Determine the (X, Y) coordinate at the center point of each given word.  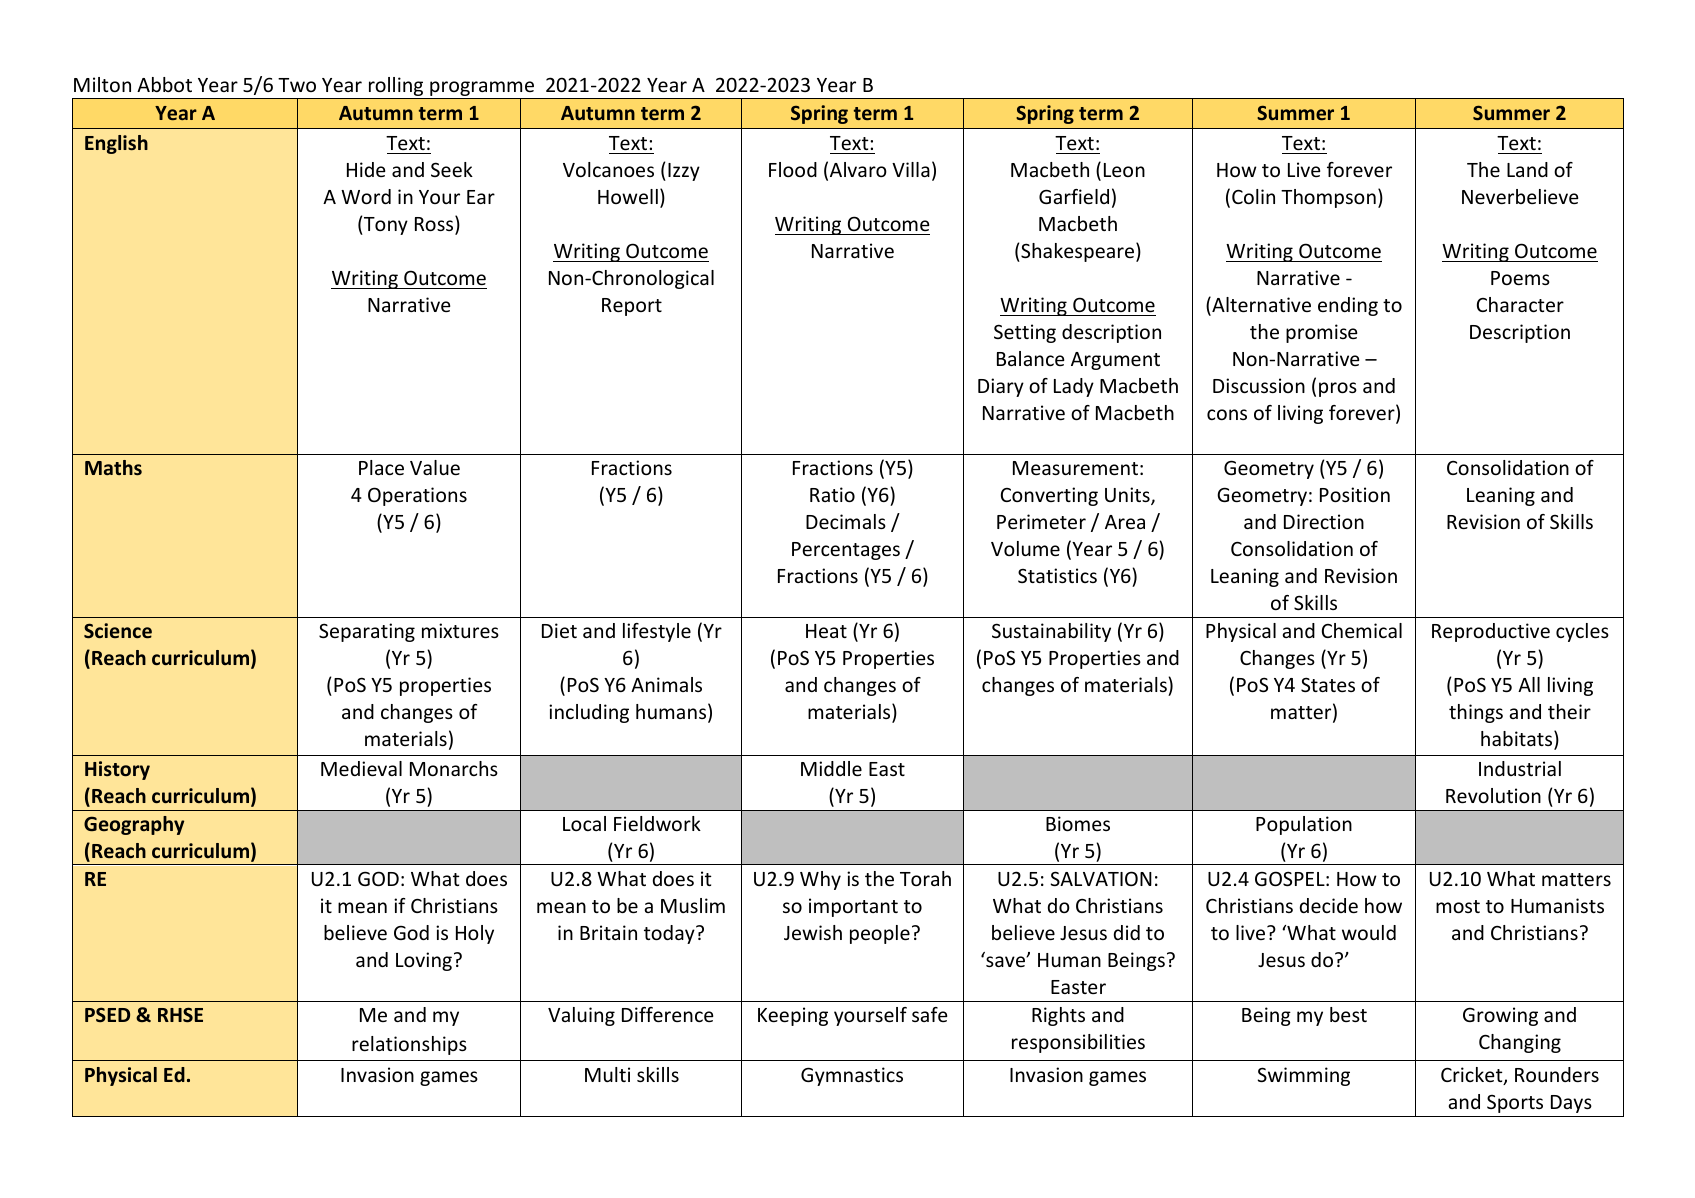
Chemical (1362, 630)
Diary (1001, 387)
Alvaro (858, 169)
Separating (367, 632)
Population (1304, 825)
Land (1527, 169)
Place (381, 467)
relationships (409, 1045)
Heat (826, 631)
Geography (134, 825)
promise (1321, 333)
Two (297, 85)
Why (820, 880)
